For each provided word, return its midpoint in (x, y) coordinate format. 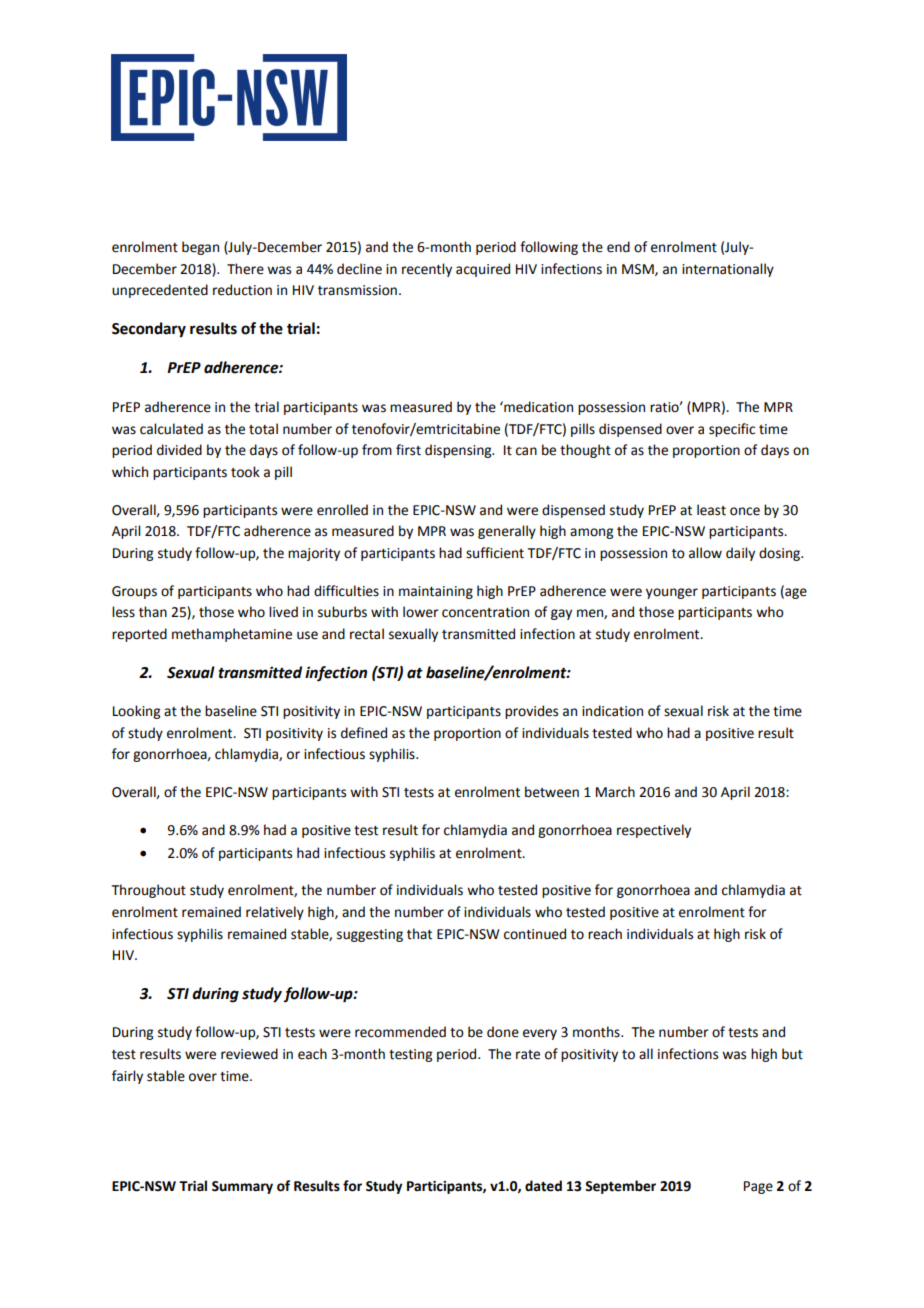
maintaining (436, 592)
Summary (242, 1187)
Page (758, 1187)
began (200, 248)
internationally (728, 270)
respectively (654, 831)
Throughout (149, 891)
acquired (483, 270)
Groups (134, 592)
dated (543, 1186)
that (419, 934)
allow (705, 553)
